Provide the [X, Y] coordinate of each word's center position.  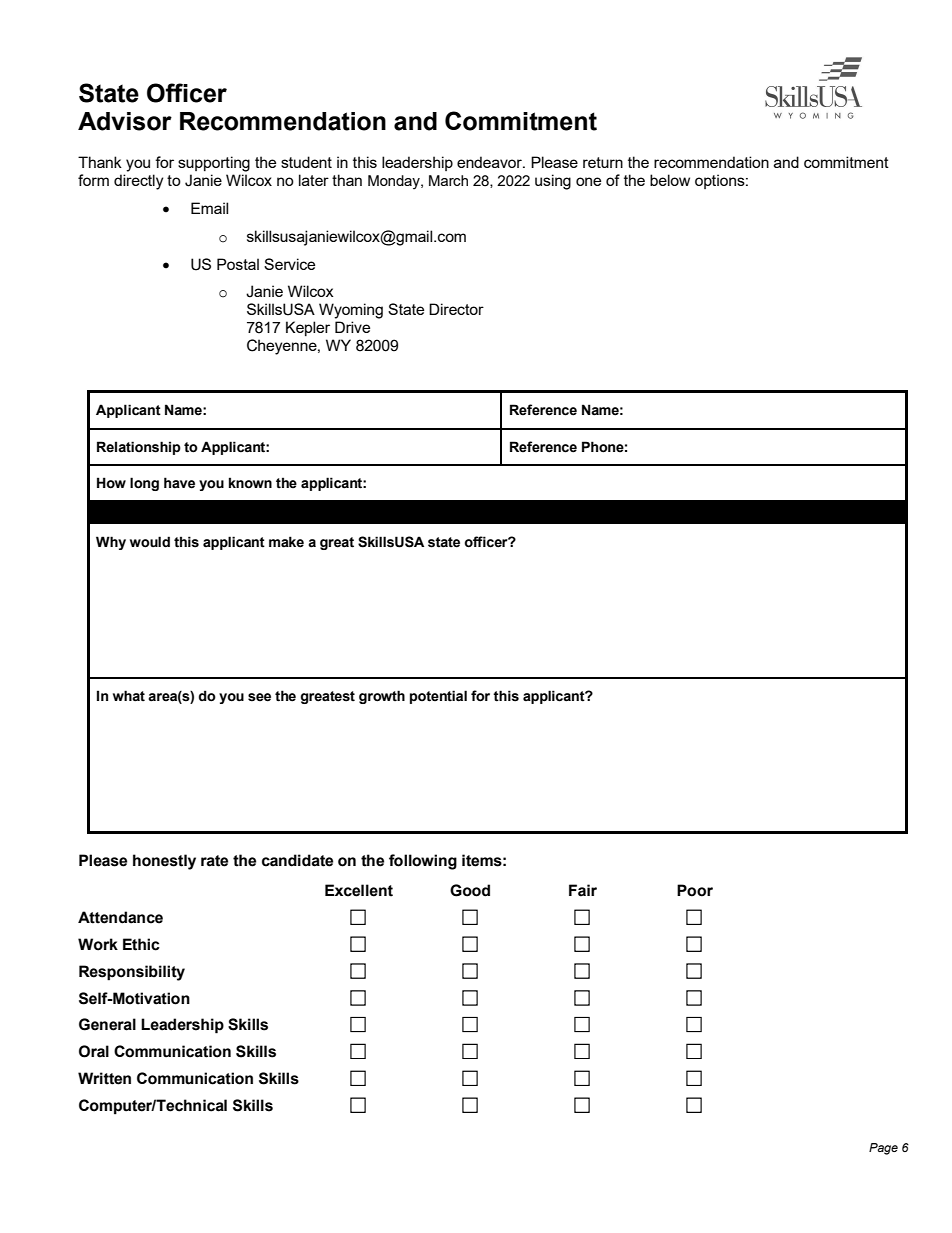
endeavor [490, 162]
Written [104, 1078]
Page [883, 1149]
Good [470, 890]
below [670, 180]
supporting [214, 164]
